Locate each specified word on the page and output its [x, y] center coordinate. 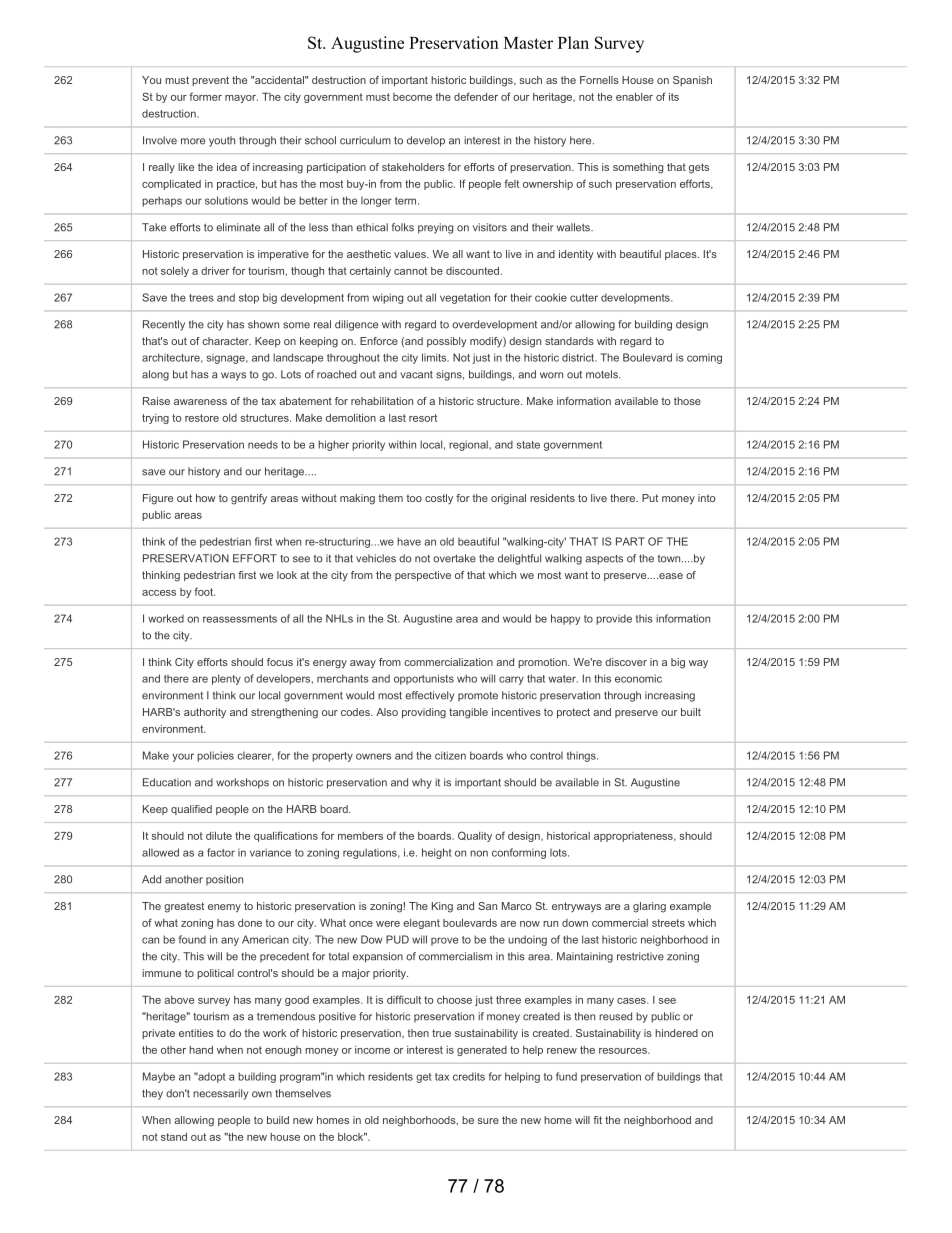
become [412, 97]
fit [597, 1120]
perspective [423, 576]
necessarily [220, 1094]
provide [614, 619]
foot [204, 591]
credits [469, 1076]
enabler [634, 97]
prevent [210, 81]
